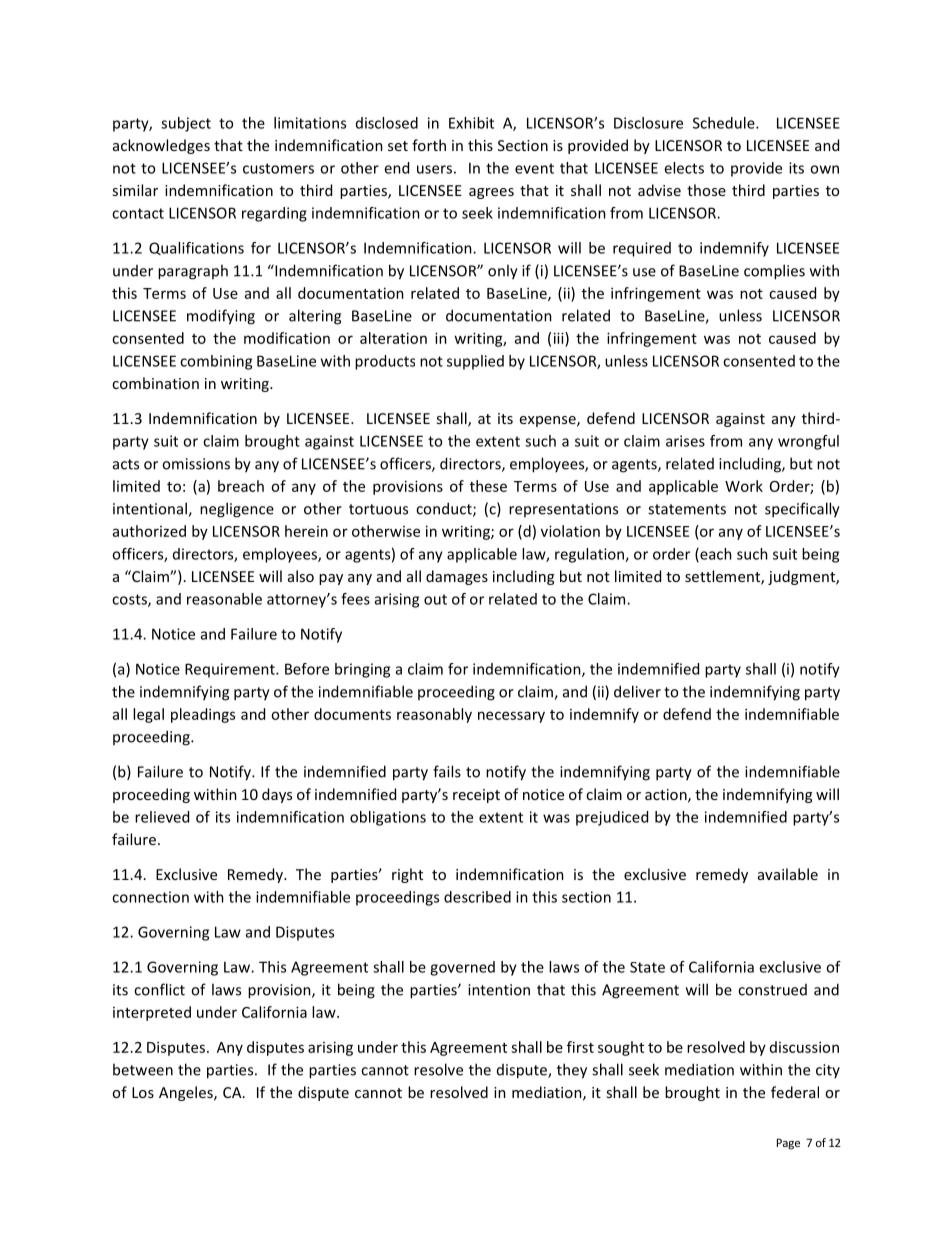 The width and height of the image is (952, 1233). I want to click on arises, so click(685, 441).
